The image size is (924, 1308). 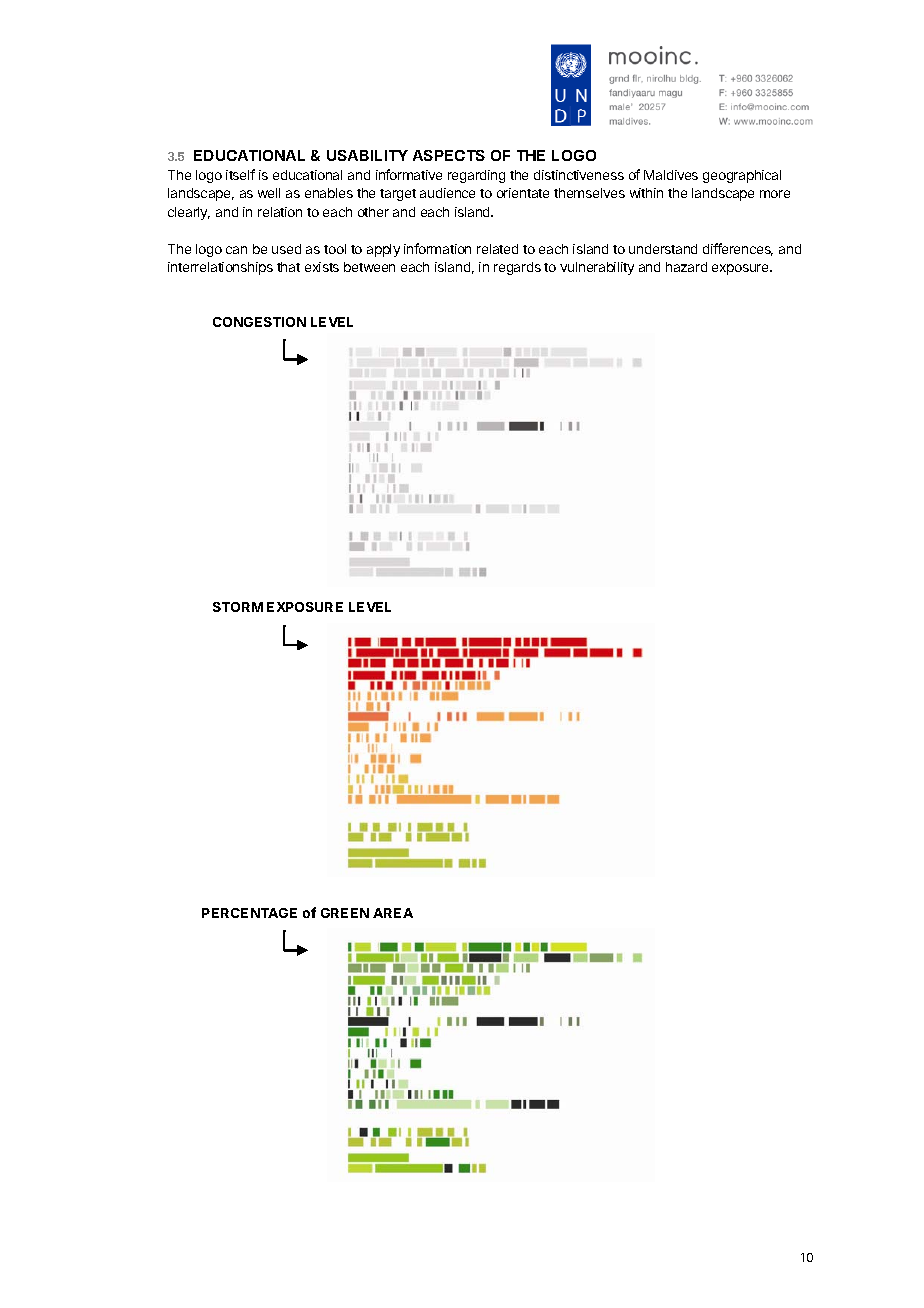 What do you see at coordinates (238, 607) in the screenshot?
I see `STORM` at bounding box center [238, 607].
